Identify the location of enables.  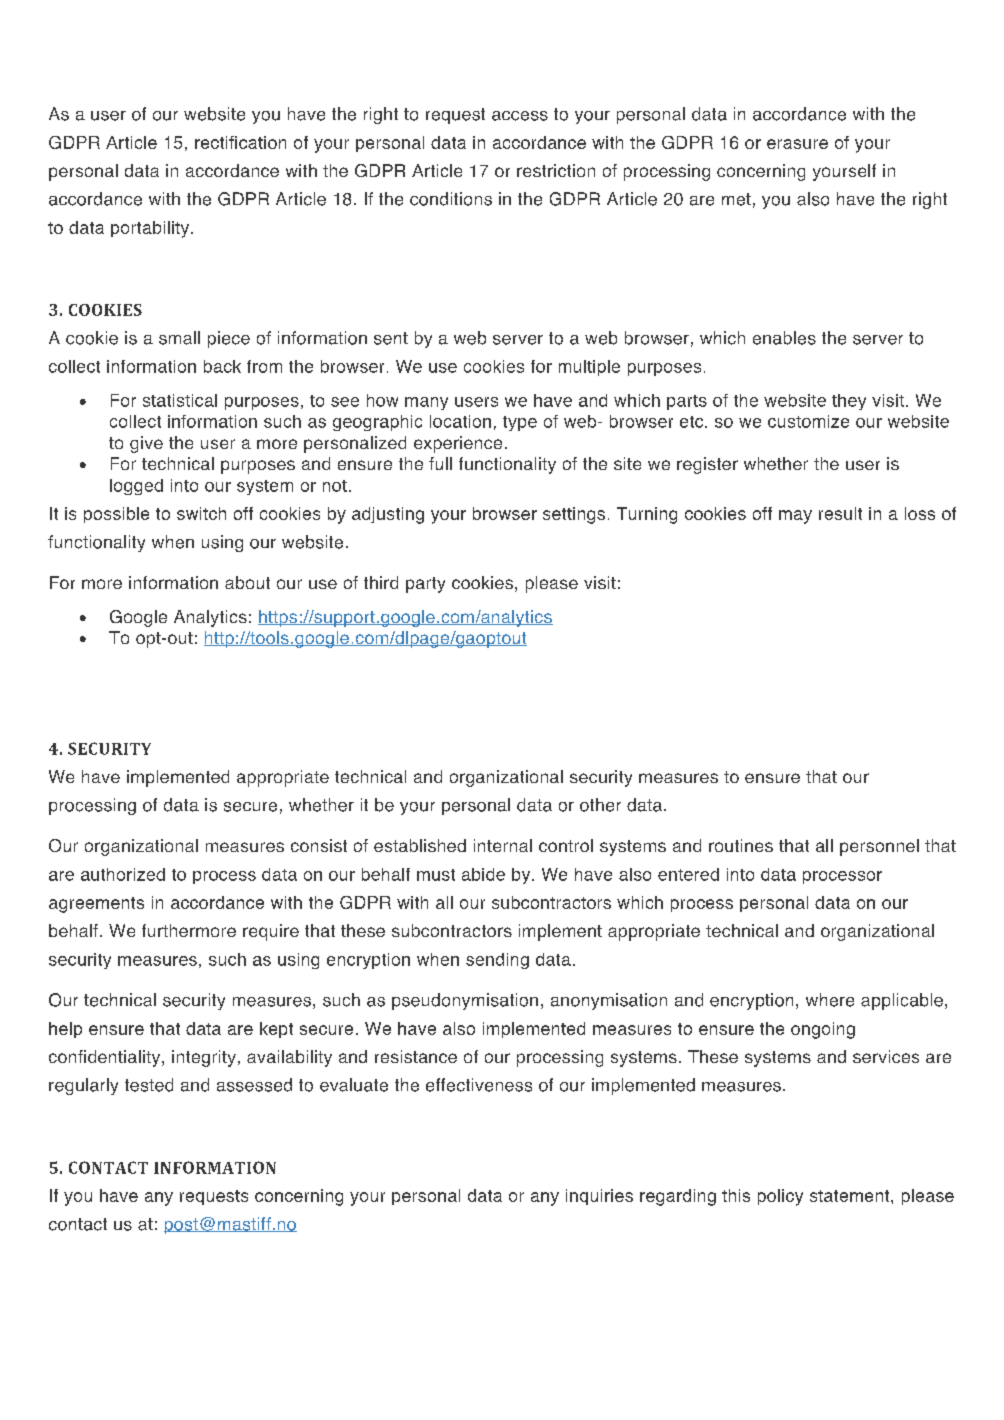
(784, 338).
